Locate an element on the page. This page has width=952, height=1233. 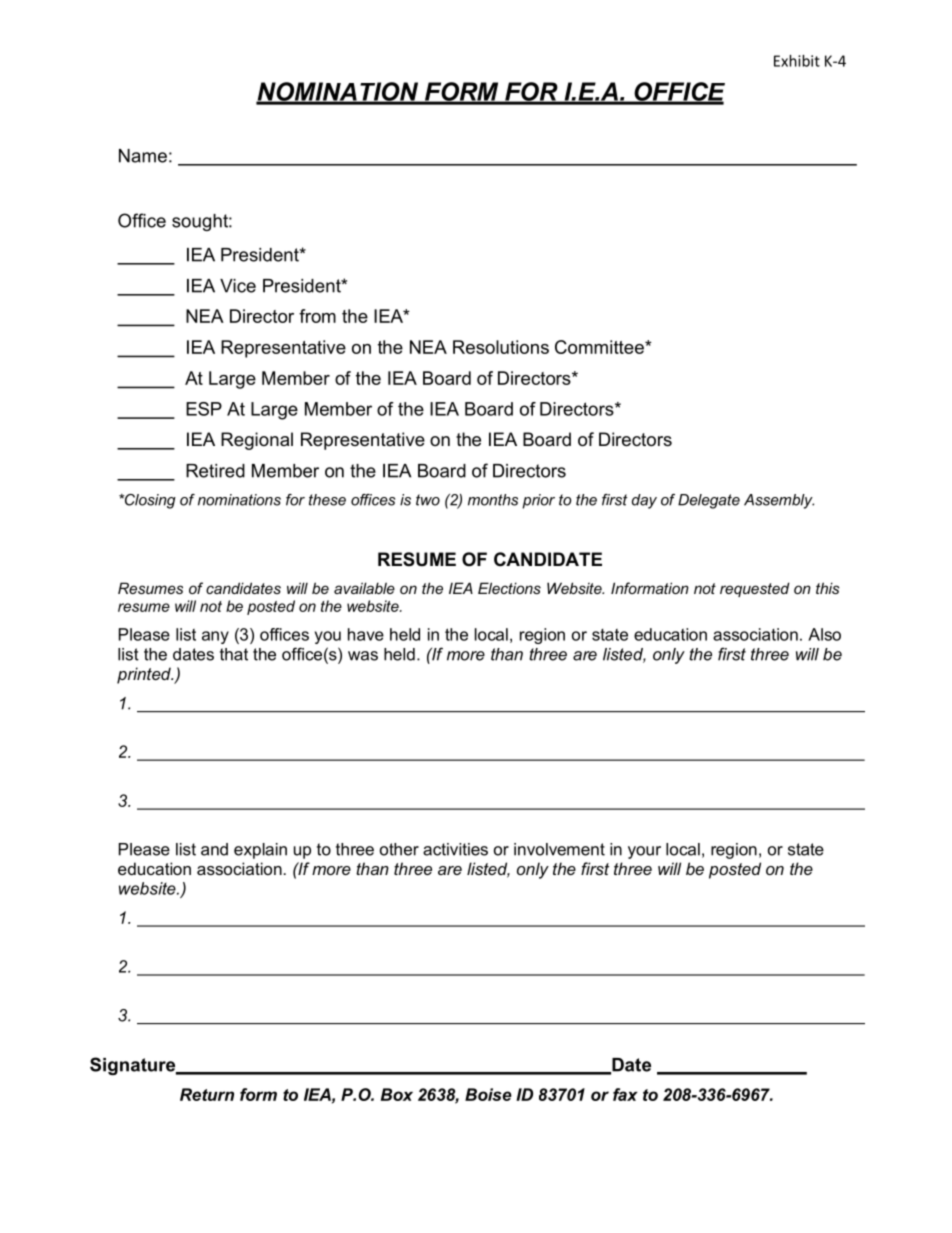
Boise is located at coordinates (488, 1094).
